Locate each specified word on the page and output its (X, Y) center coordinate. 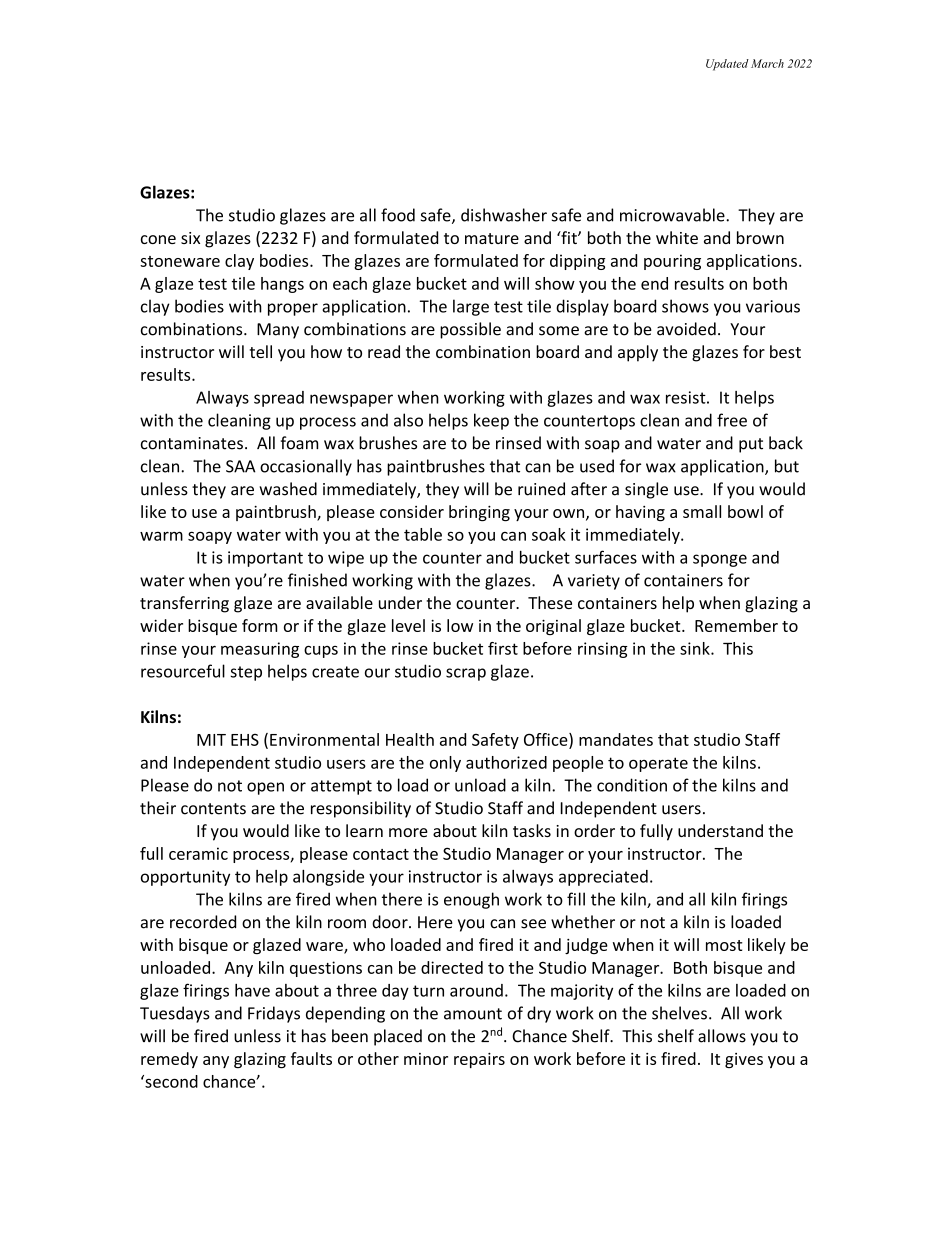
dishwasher (504, 215)
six (190, 238)
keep (491, 421)
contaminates (192, 443)
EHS (245, 740)
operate (658, 764)
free (732, 420)
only (445, 764)
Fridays (274, 1014)
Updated (727, 65)
